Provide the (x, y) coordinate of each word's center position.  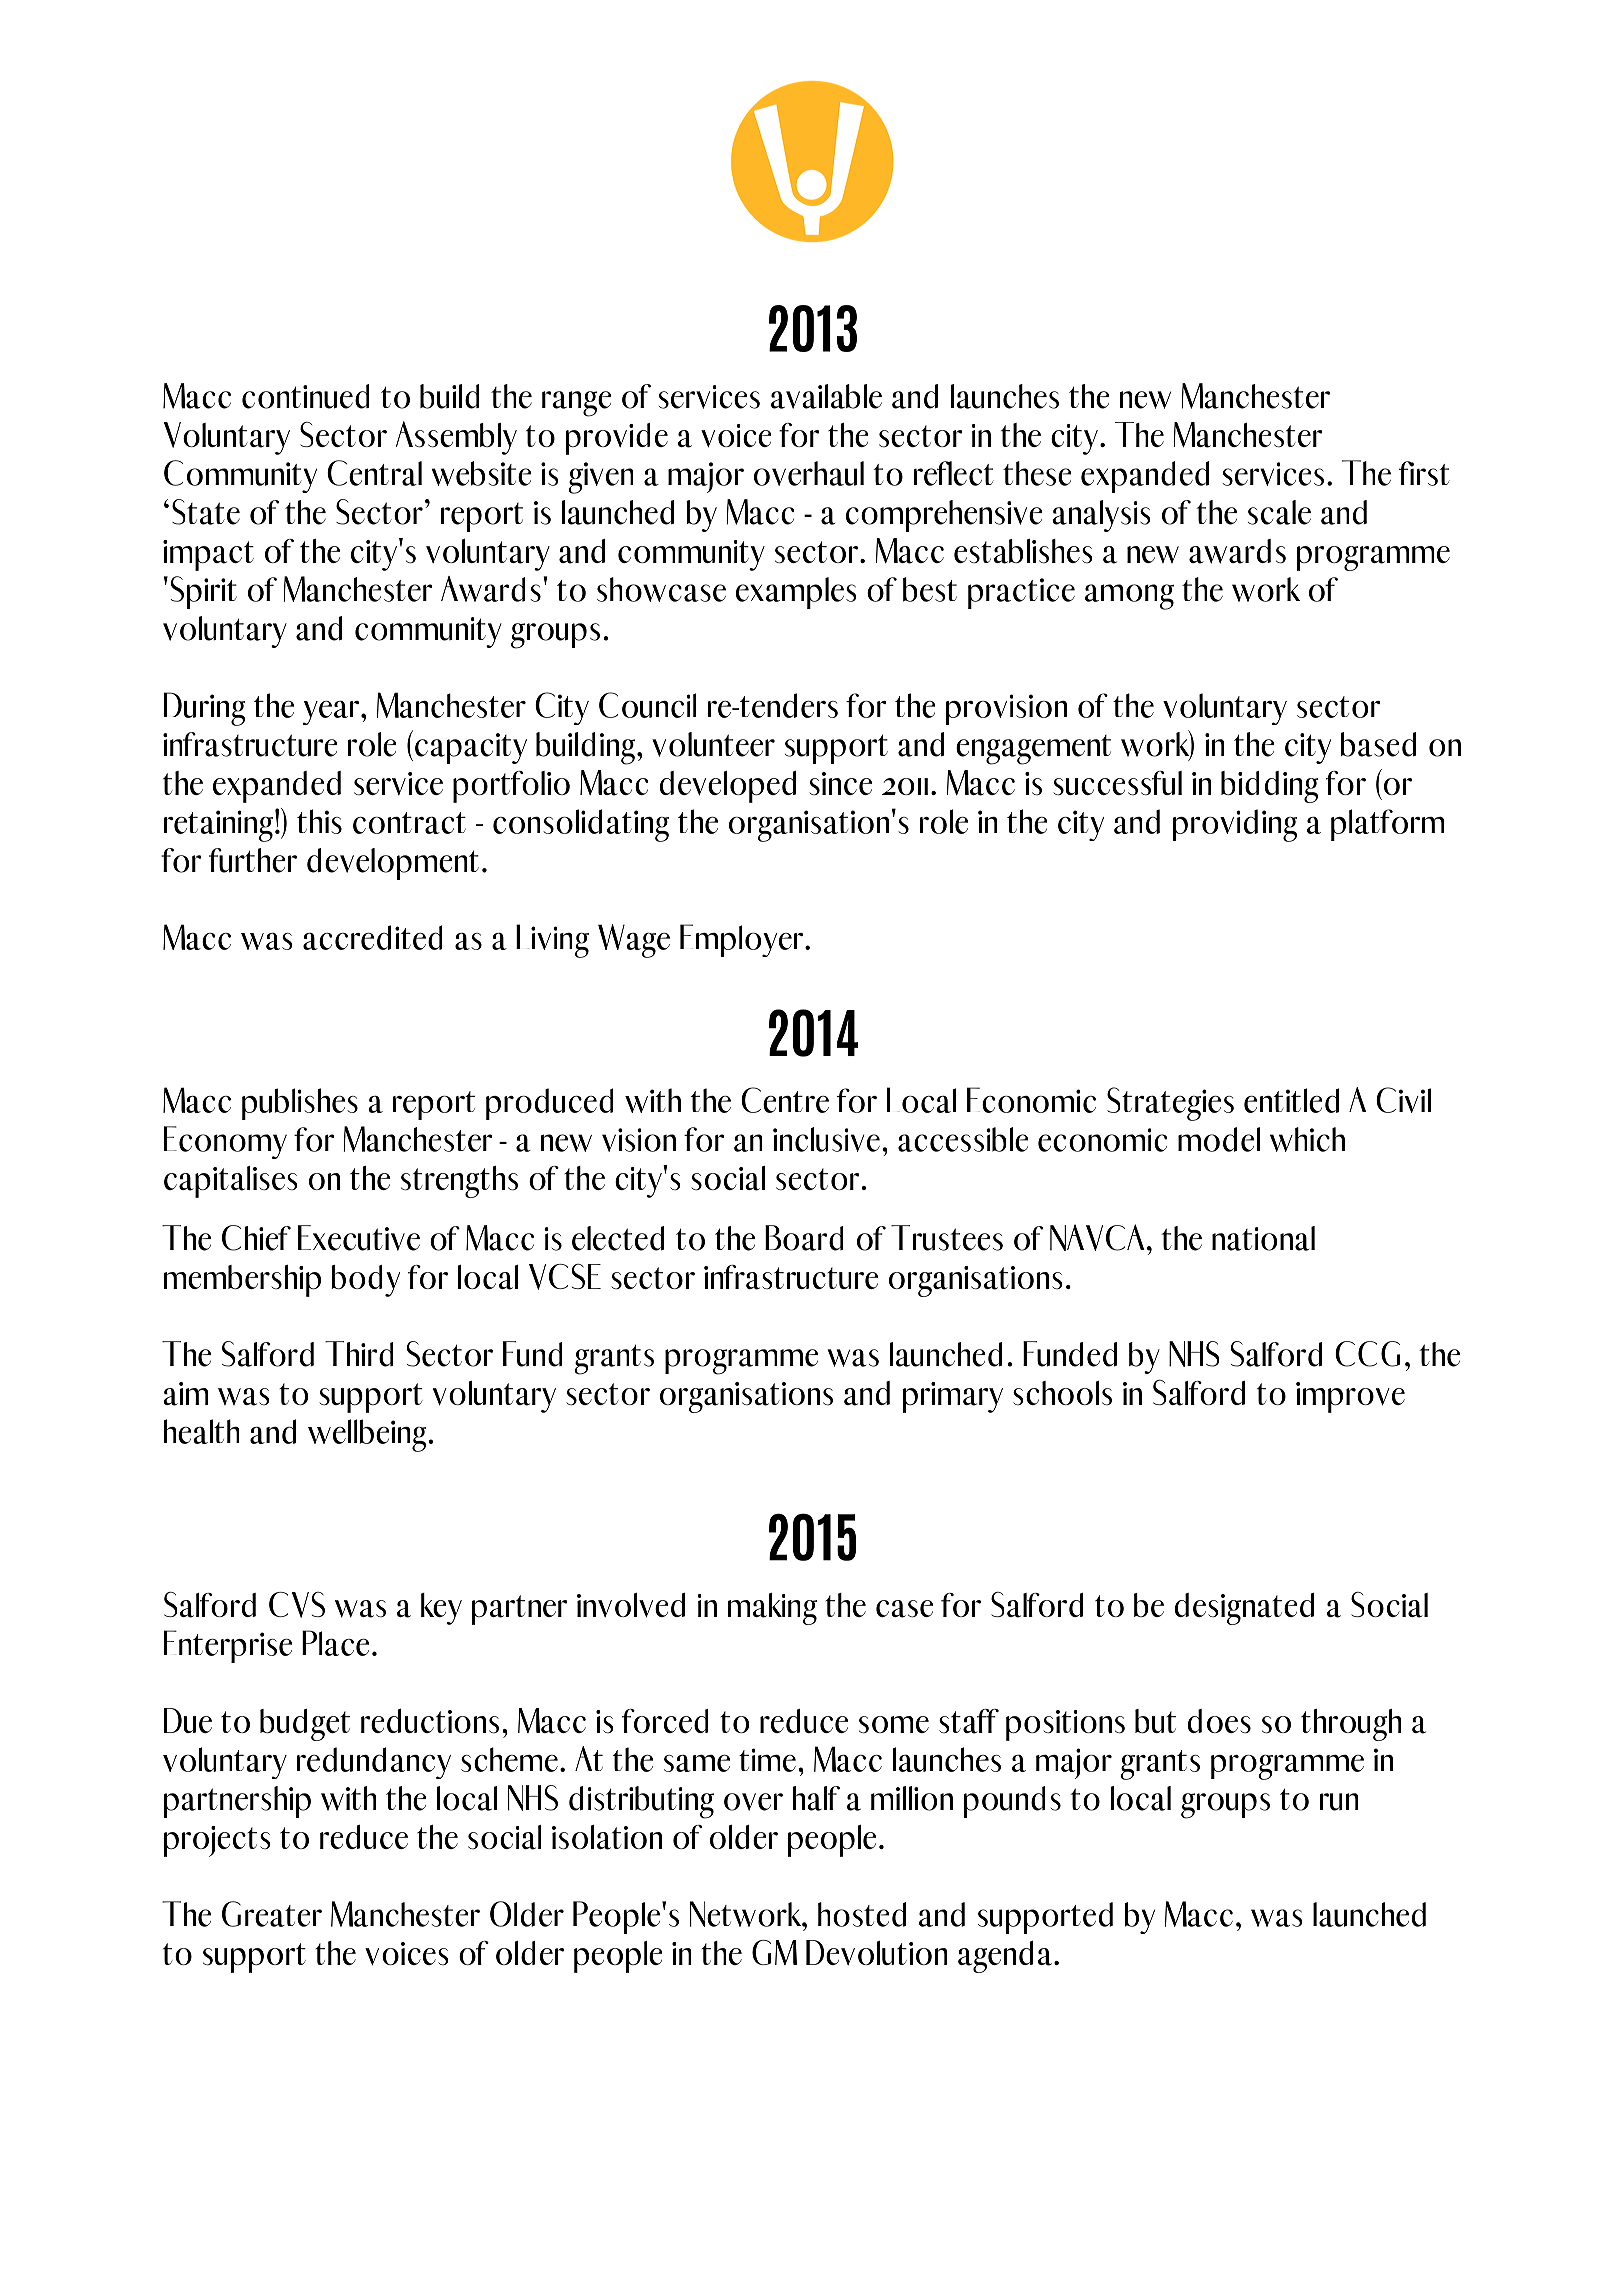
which (1307, 1139)
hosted (862, 1914)
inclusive (826, 1139)
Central (374, 473)
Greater (272, 1914)
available (826, 396)
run (1339, 1802)
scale (1279, 512)
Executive (359, 1238)
